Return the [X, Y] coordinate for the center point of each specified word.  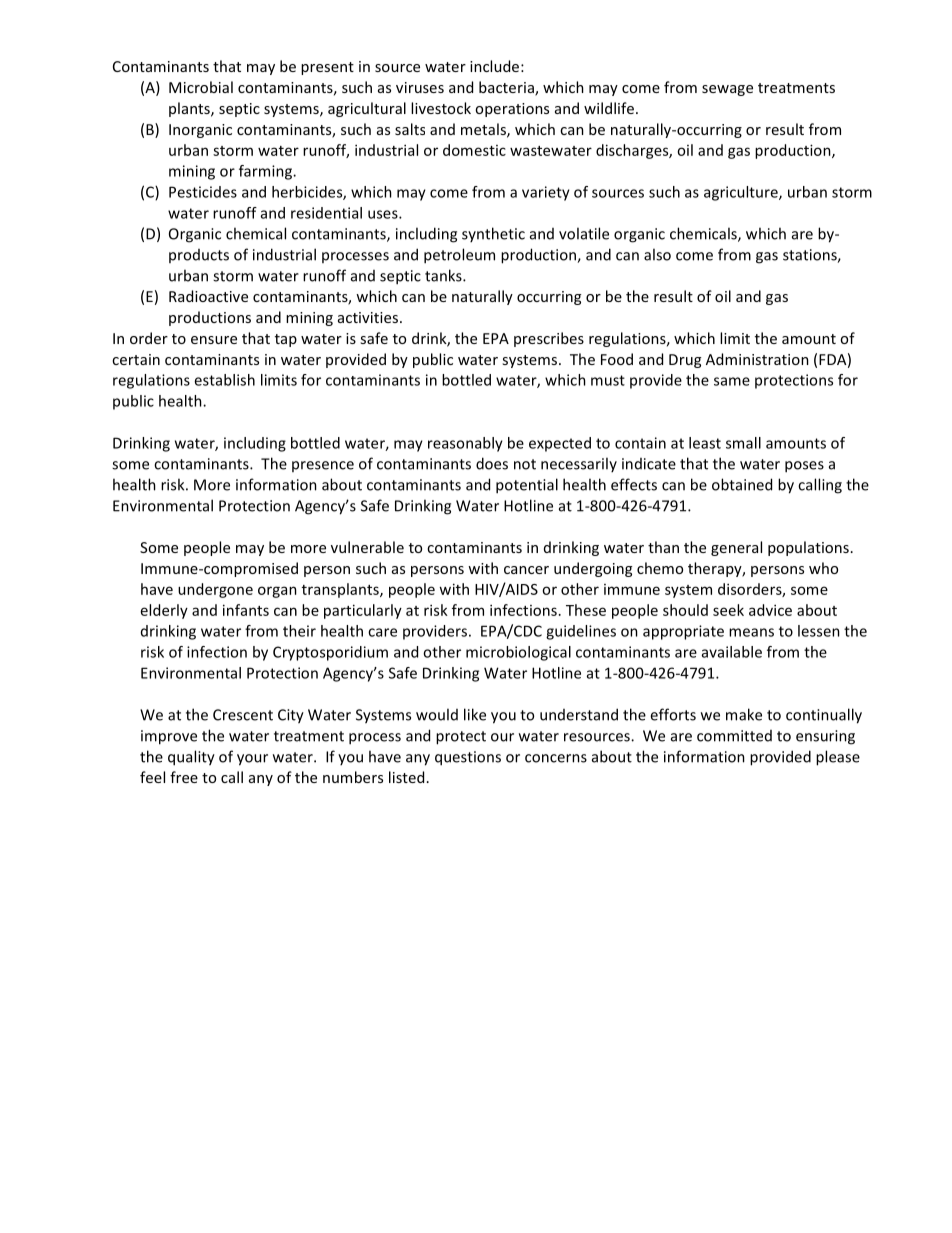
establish [224, 380]
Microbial [201, 87]
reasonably [465, 444]
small [743, 443]
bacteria [507, 88]
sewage [727, 90]
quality [191, 758]
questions [468, 758]
